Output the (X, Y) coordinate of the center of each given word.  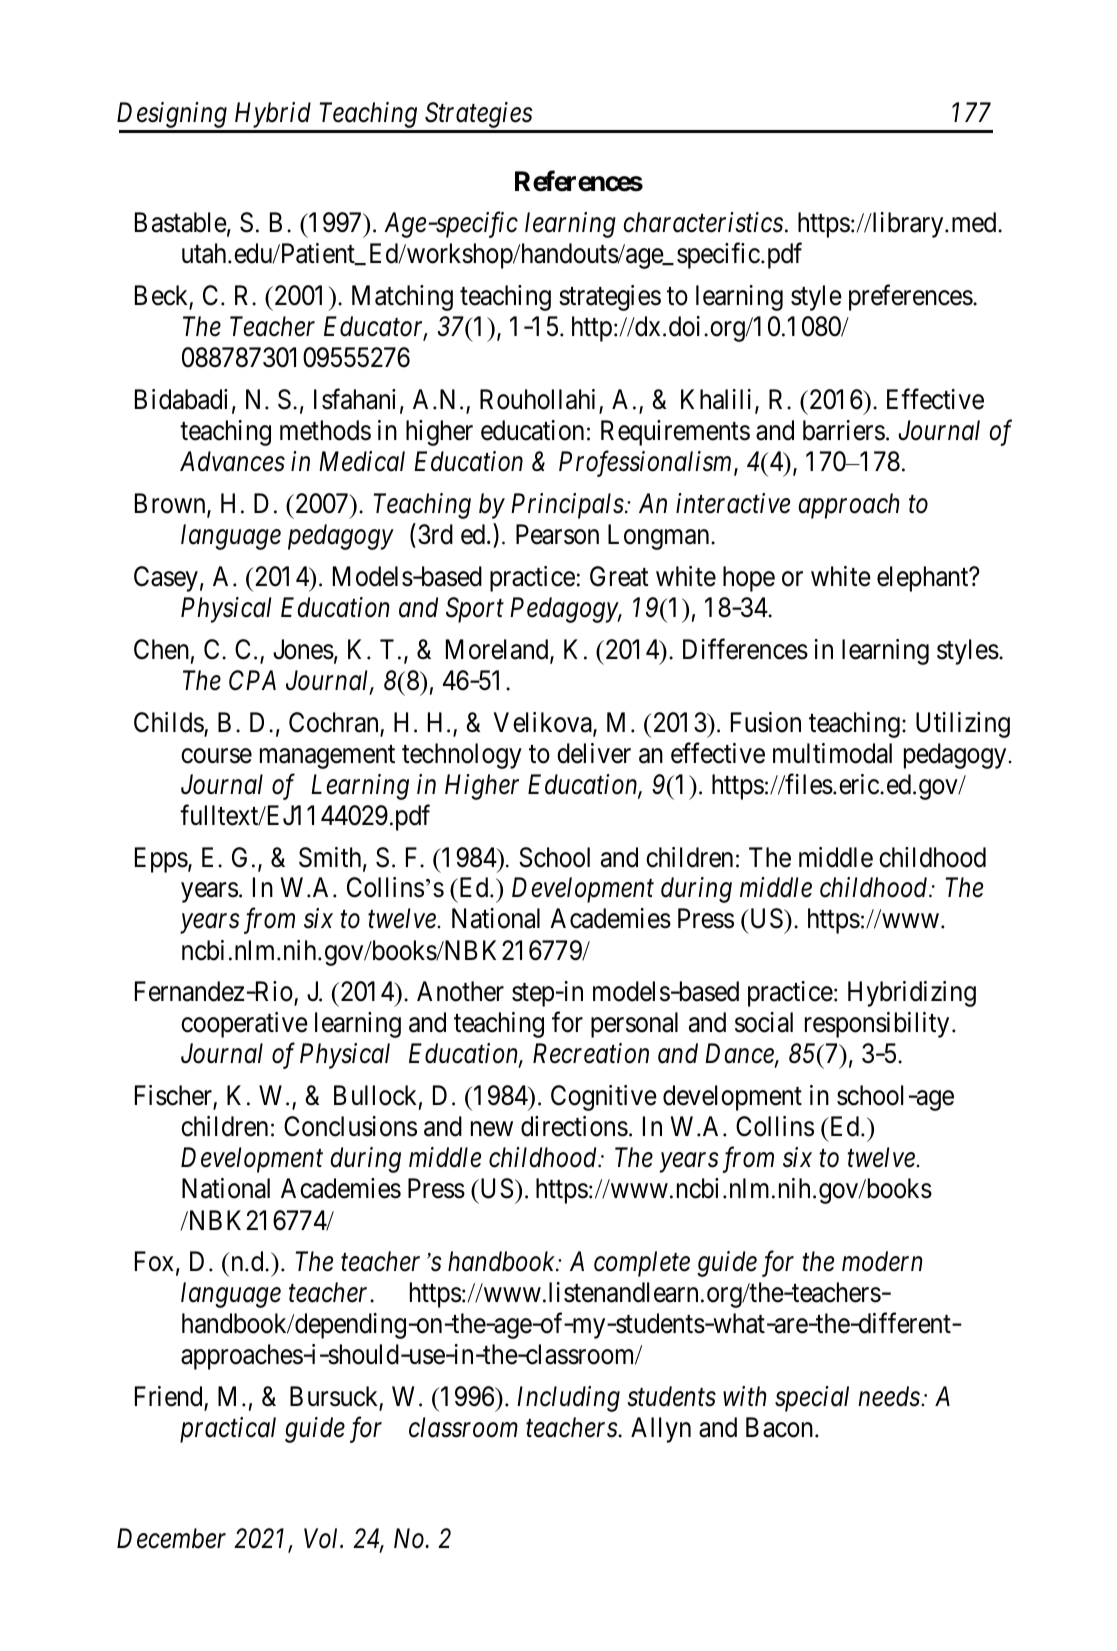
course (216, 756)
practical (228, 1430)
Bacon (781, 1427)
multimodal (832, 753)
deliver (594, 753)
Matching (402, 298)
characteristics (703, 222)
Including (568, 1399)
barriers (844, 430)
